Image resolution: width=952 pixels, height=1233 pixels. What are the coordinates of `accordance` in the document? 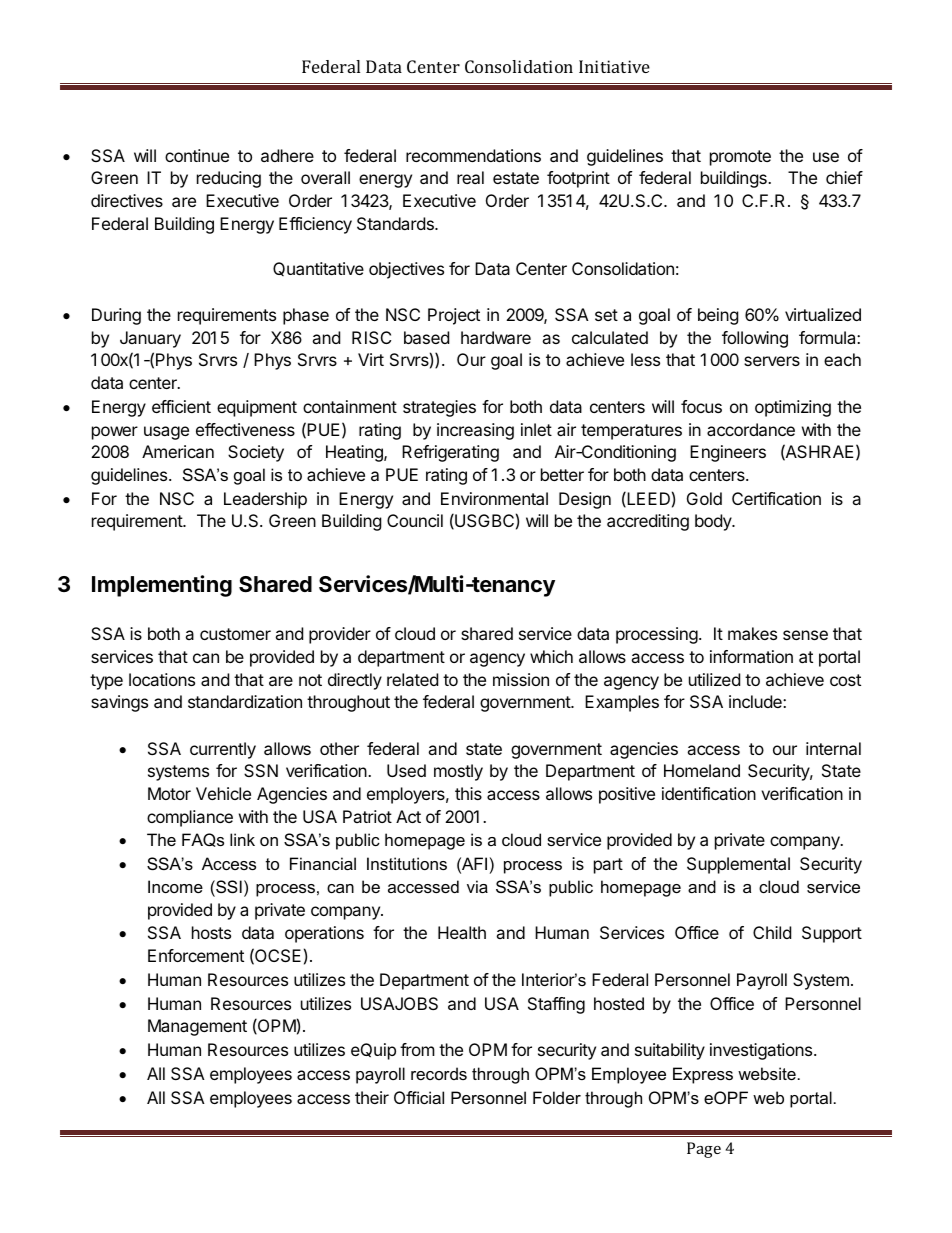 It's located at (751, 429).
